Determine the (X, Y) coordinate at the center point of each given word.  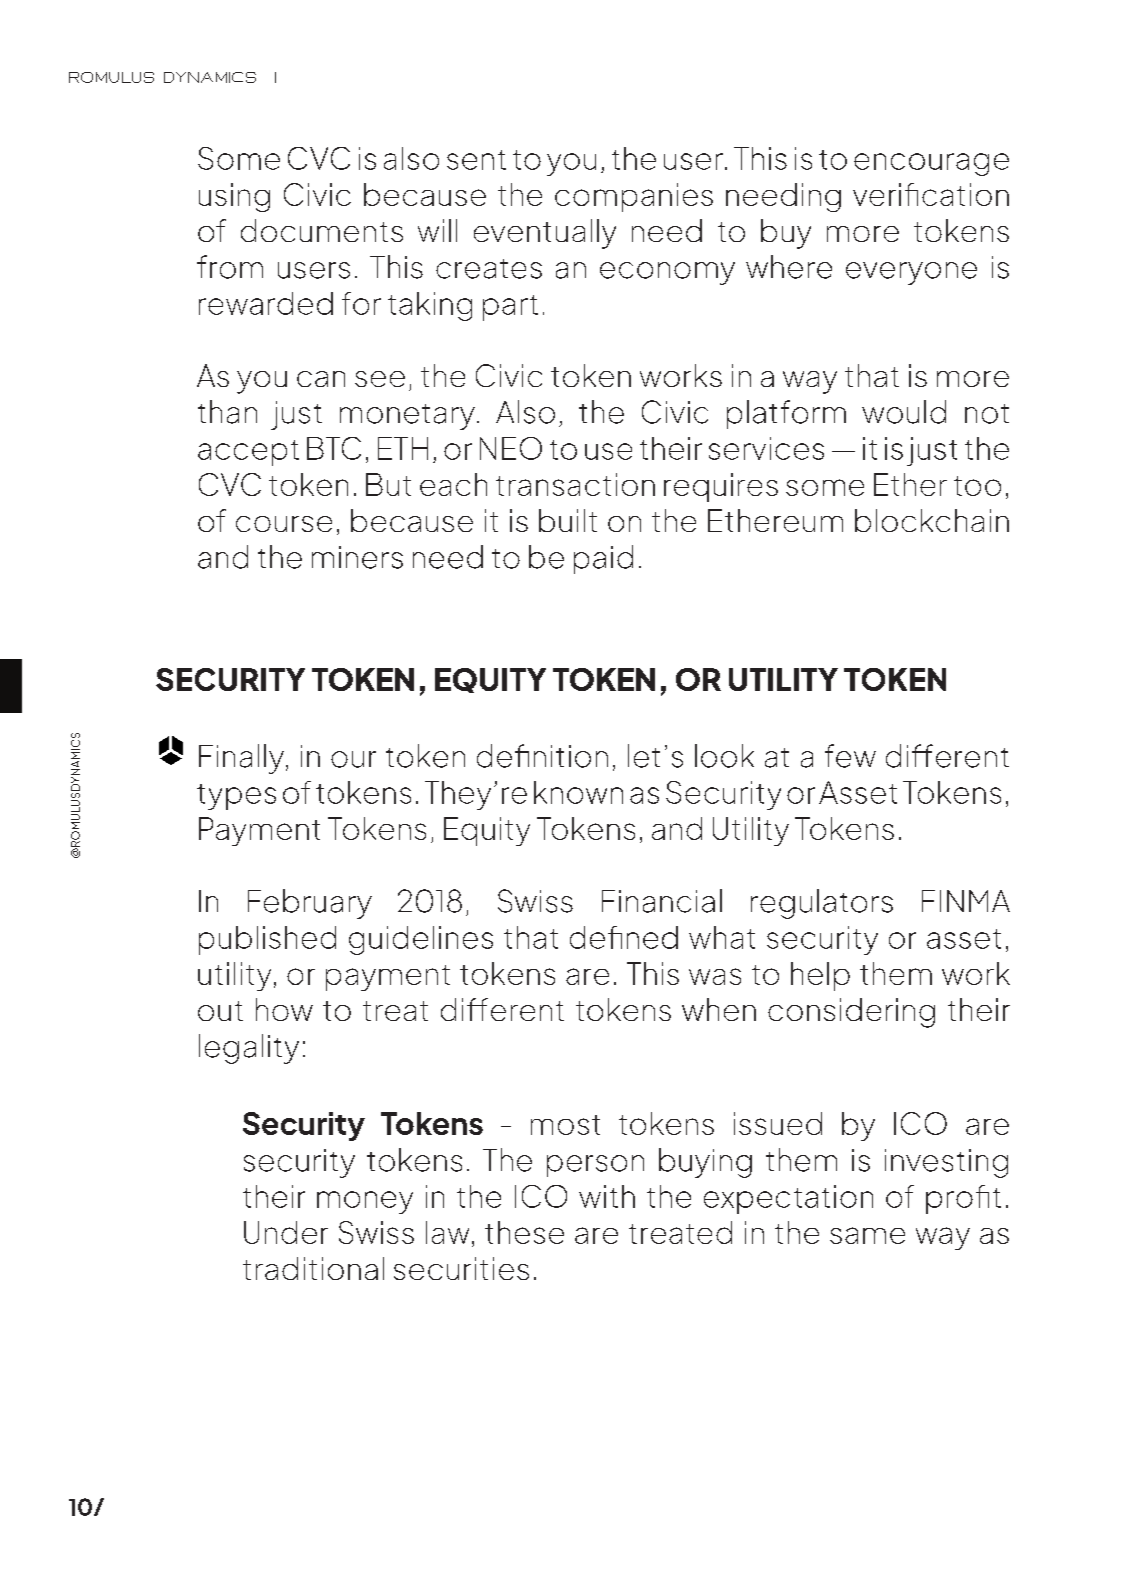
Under (286, 1232)
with (607, 1196)
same (867, 1235)
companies (634, 197)
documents (322, 230)
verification (931, 194)
